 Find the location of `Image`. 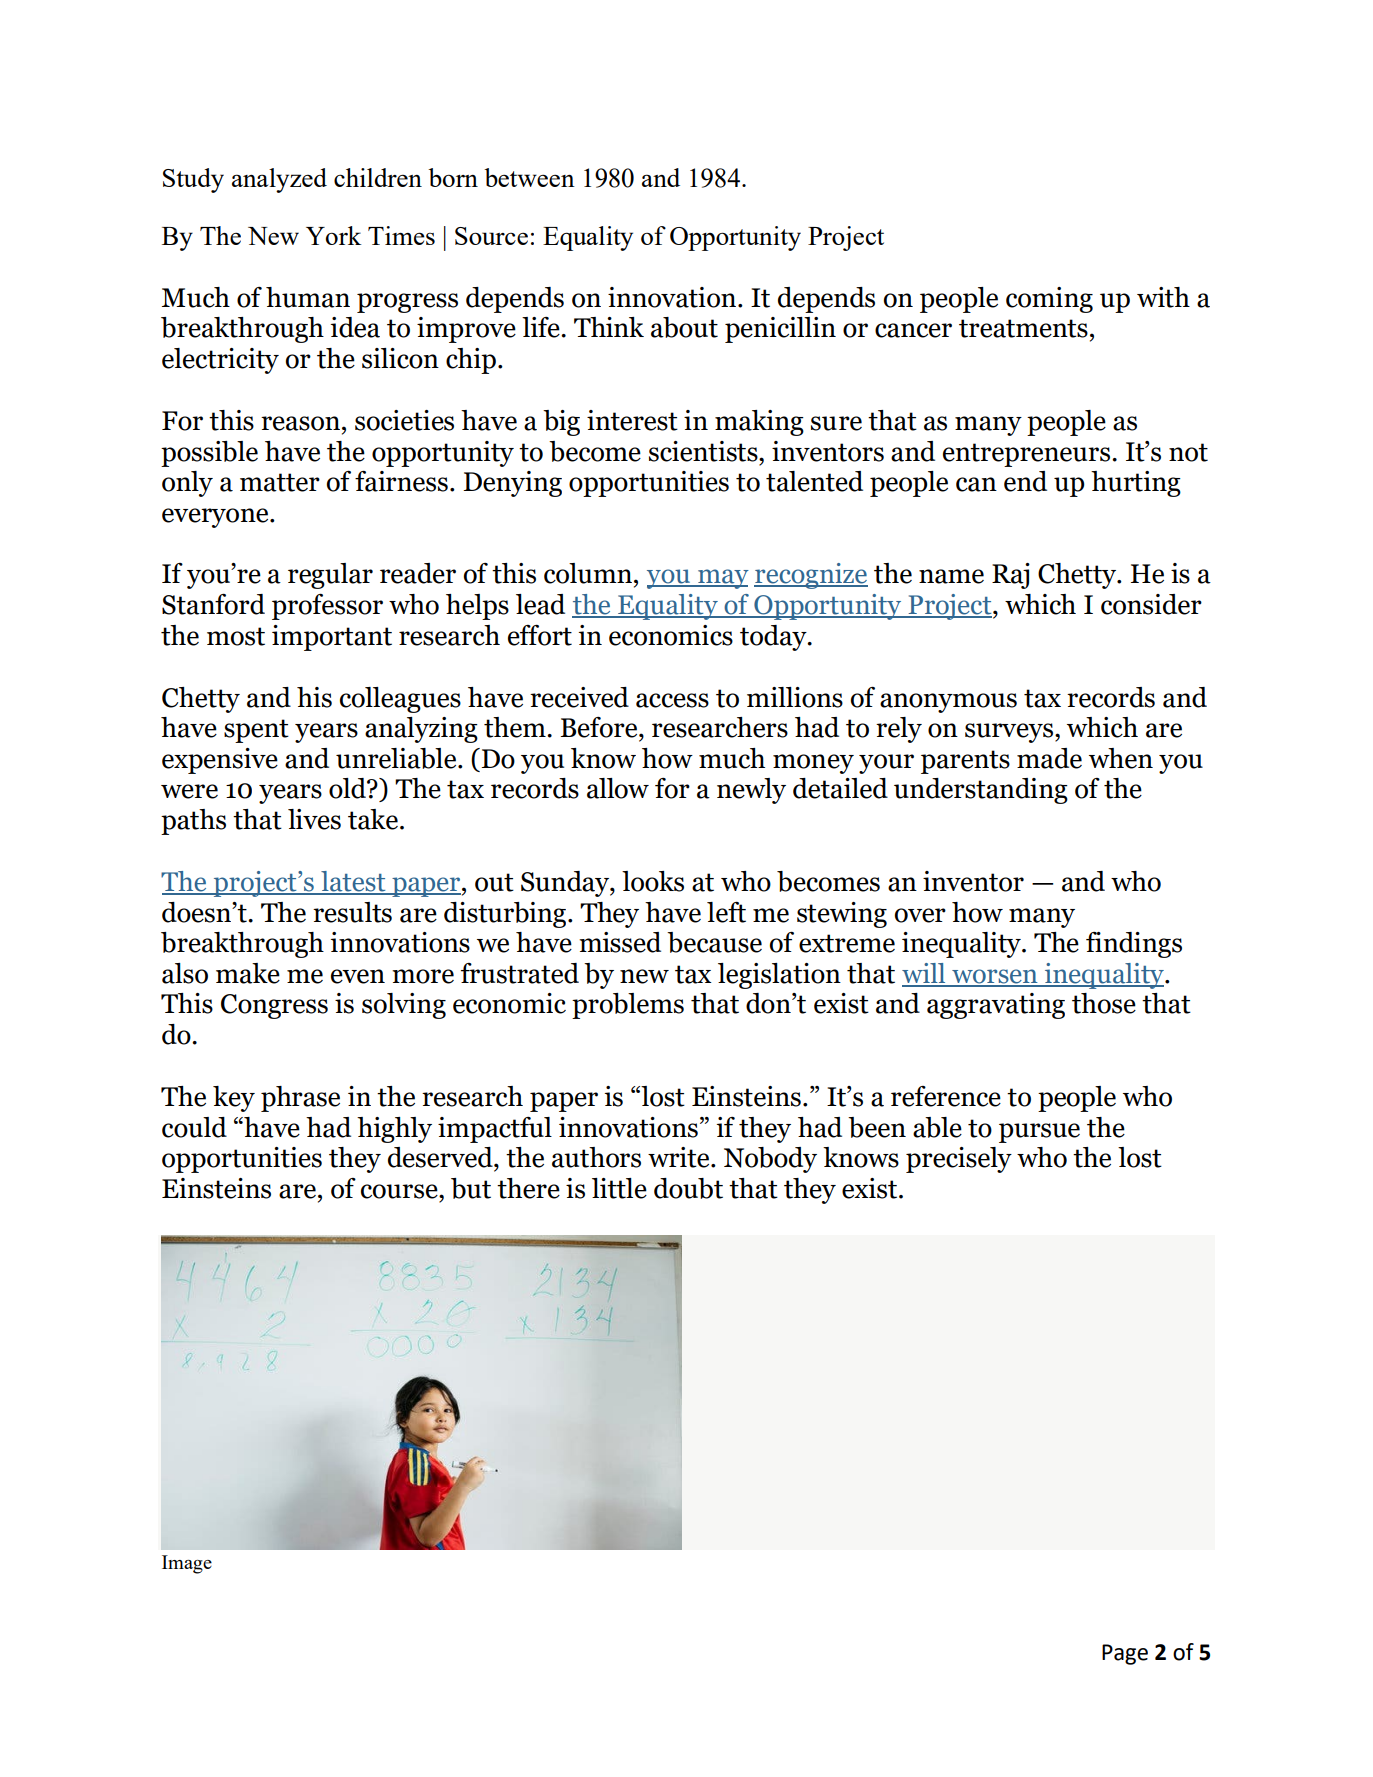

Image is located at coordinates (187, 1564).
